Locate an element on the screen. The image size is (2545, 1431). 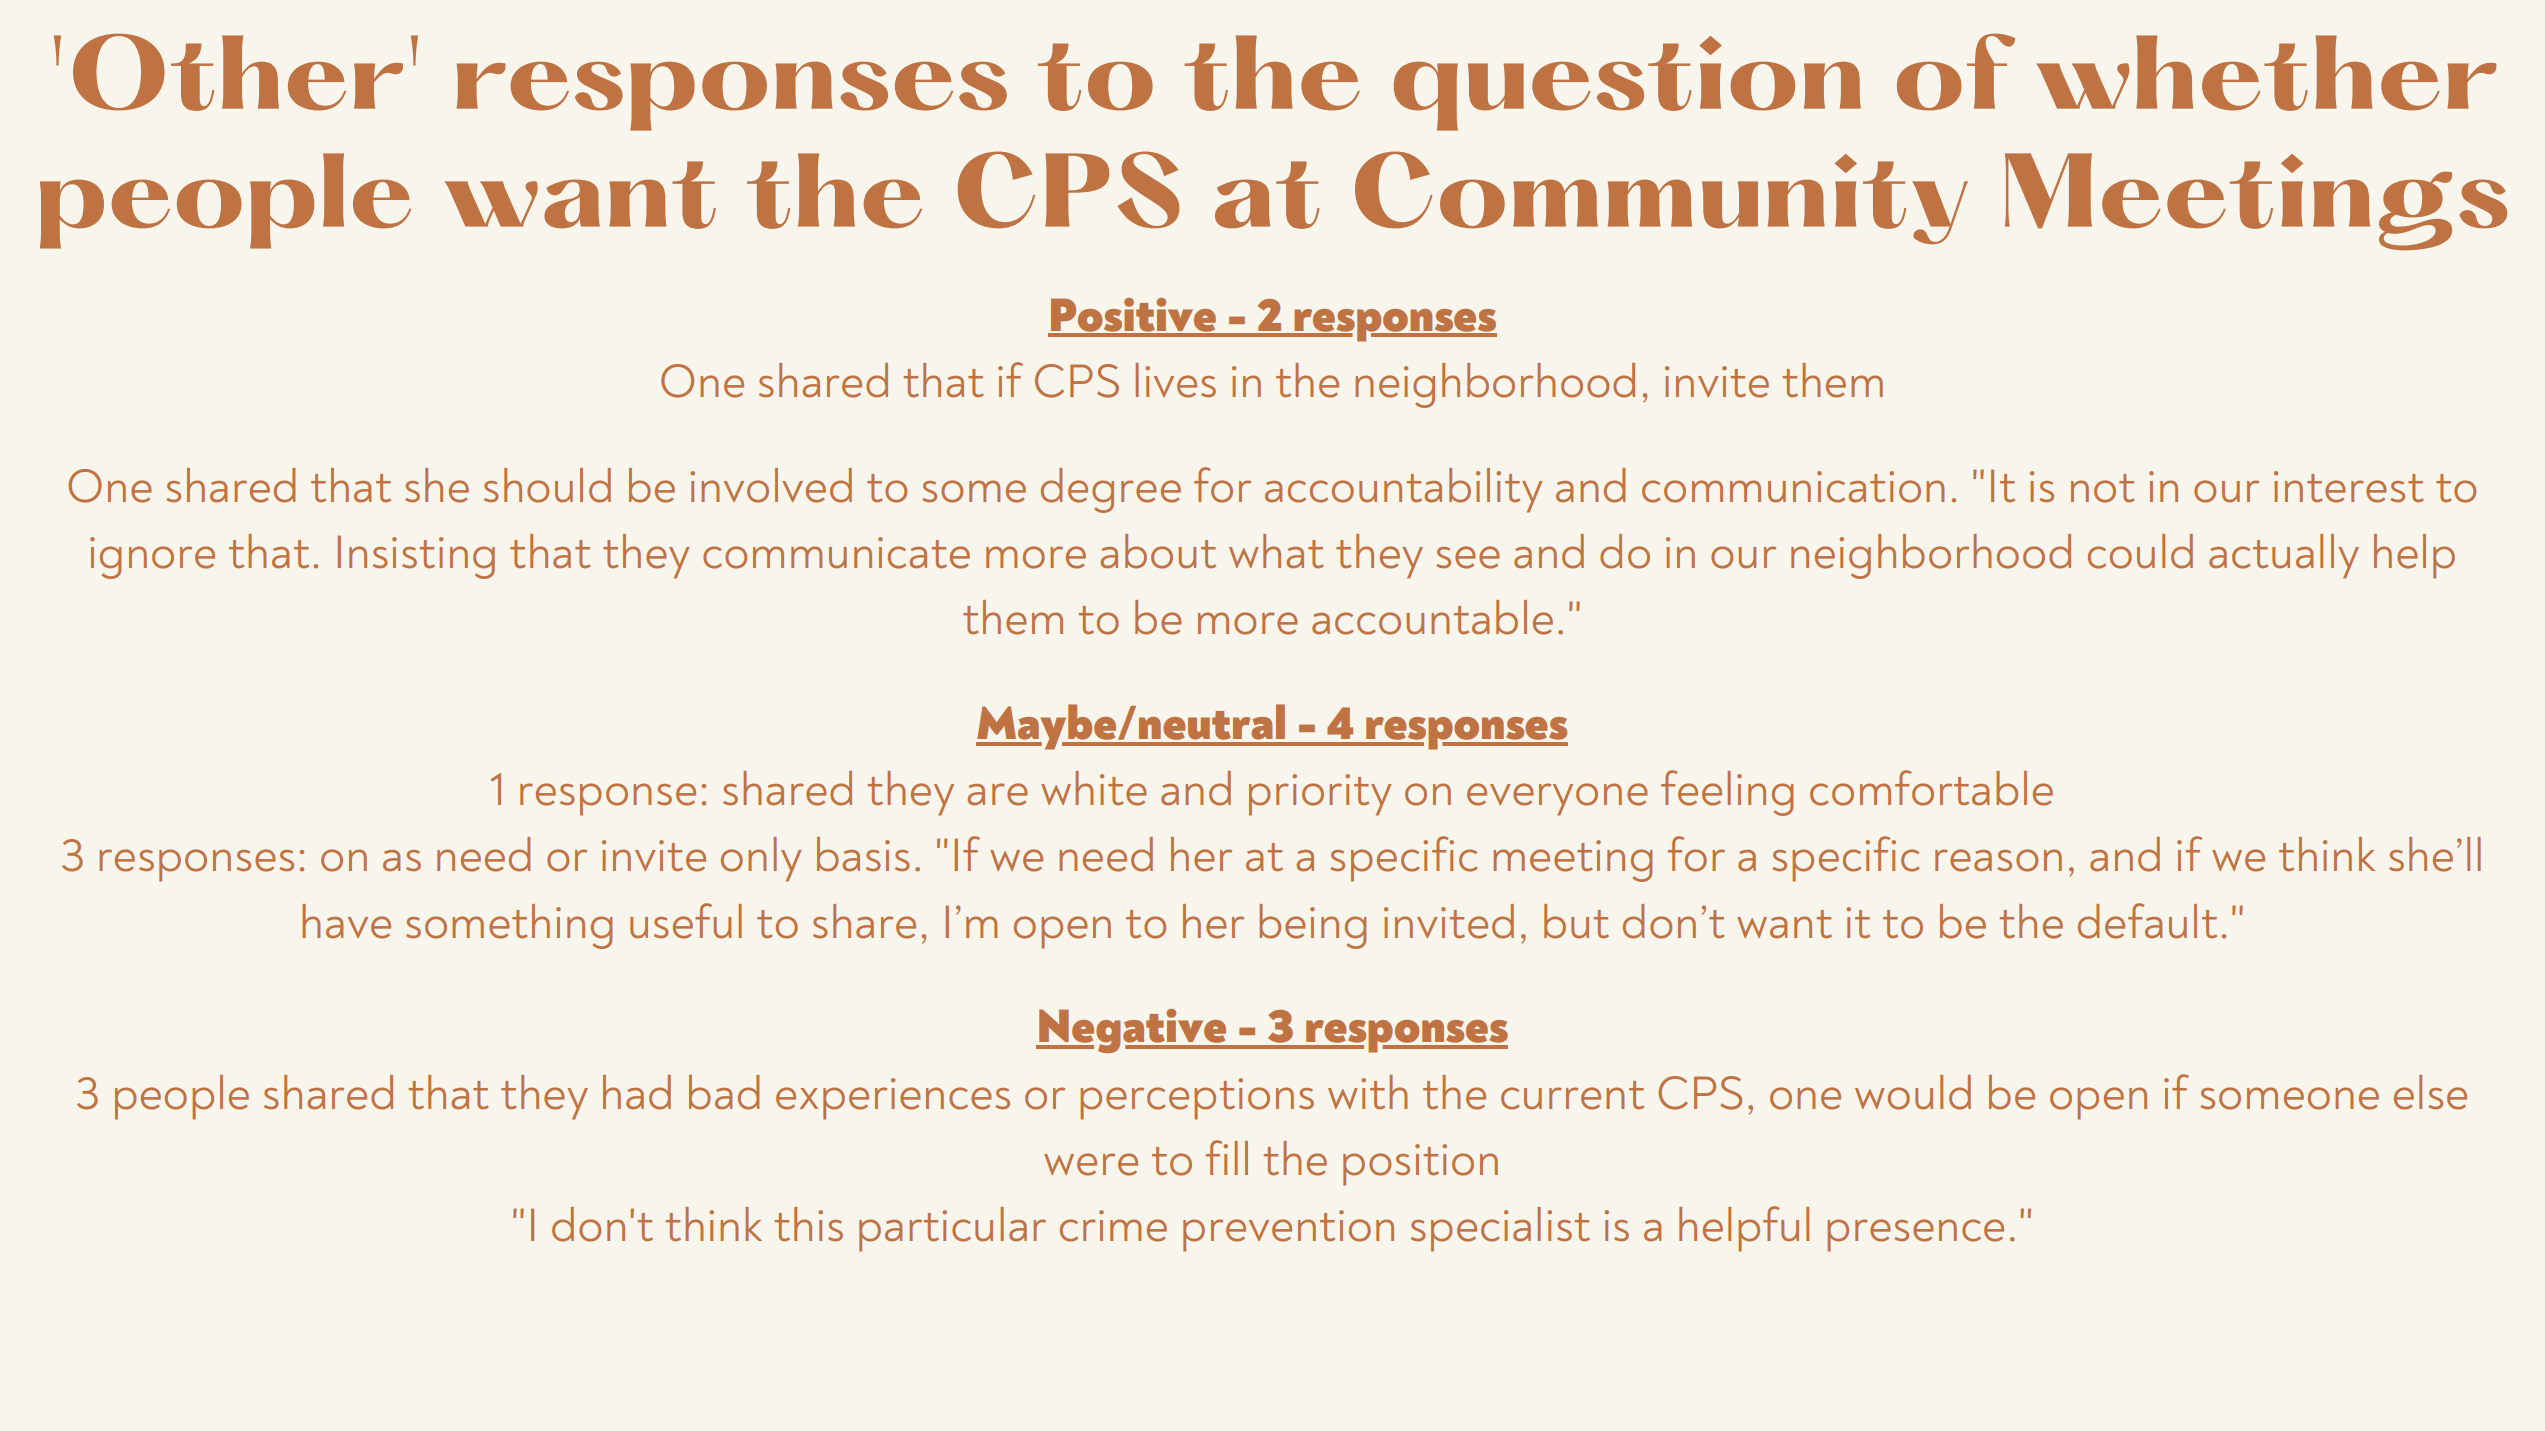
Insisting is located at coordinates (416, 557).
